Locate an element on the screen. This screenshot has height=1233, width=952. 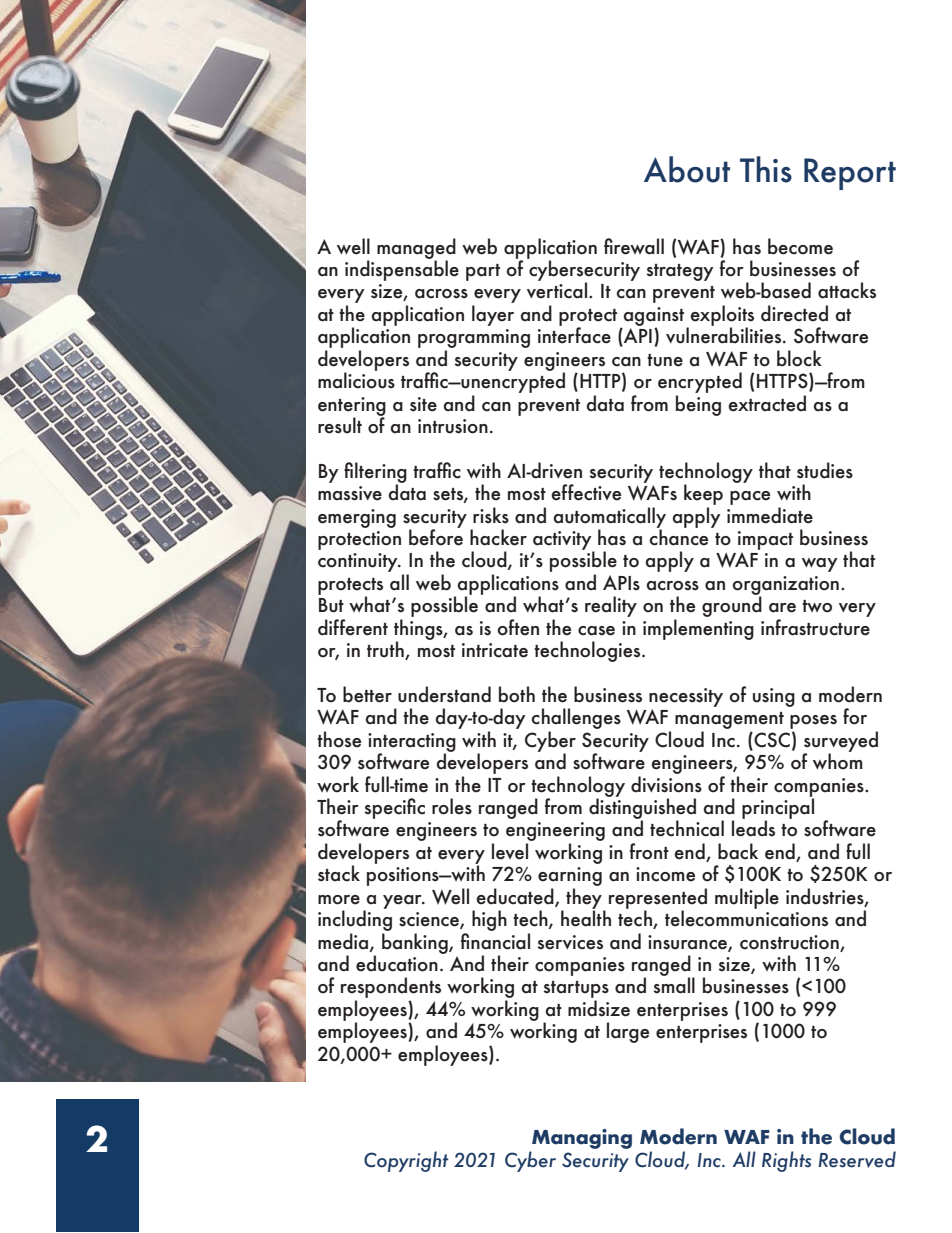
Rights is located at coordinates (786, 1161).
